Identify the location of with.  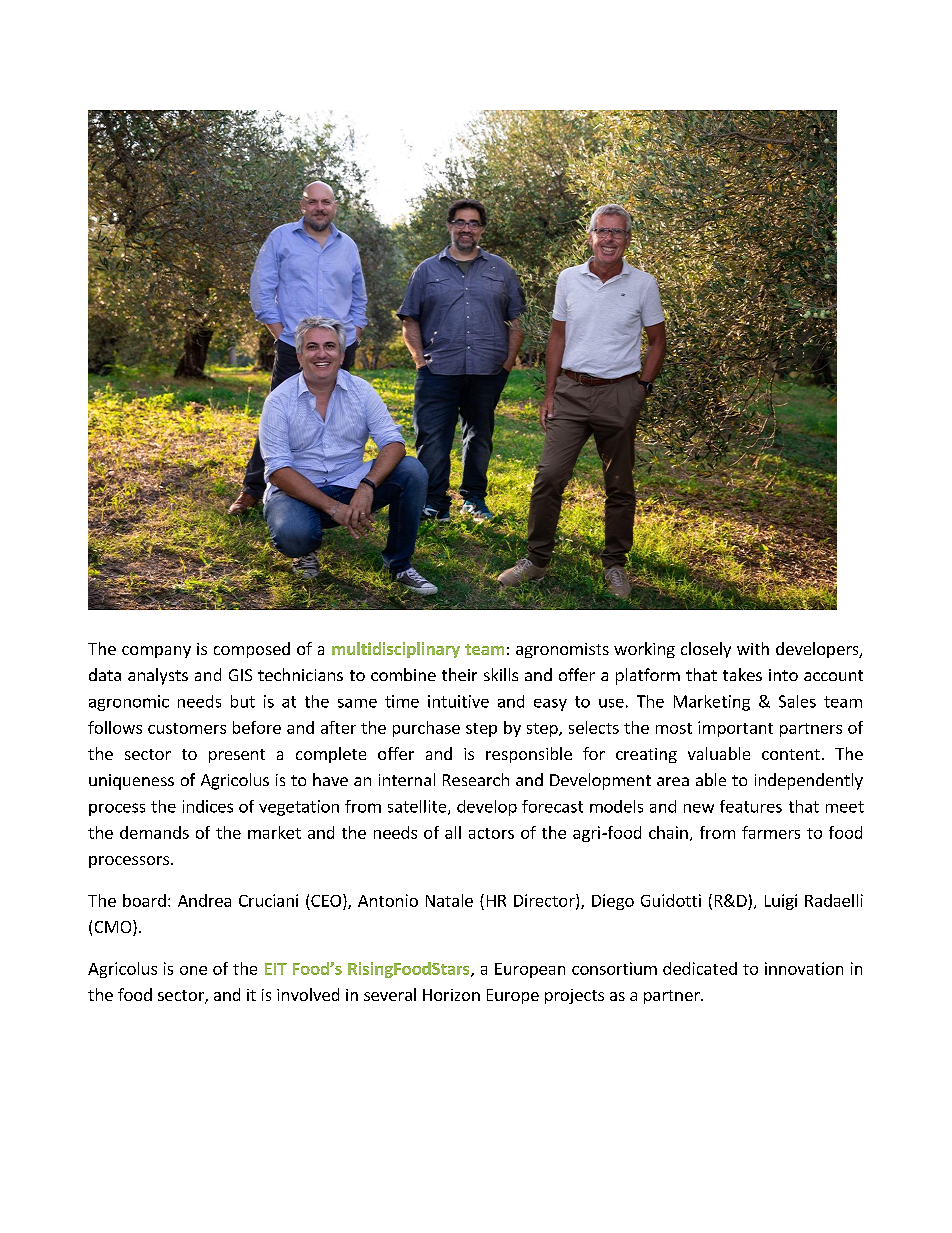
(753, 648).
